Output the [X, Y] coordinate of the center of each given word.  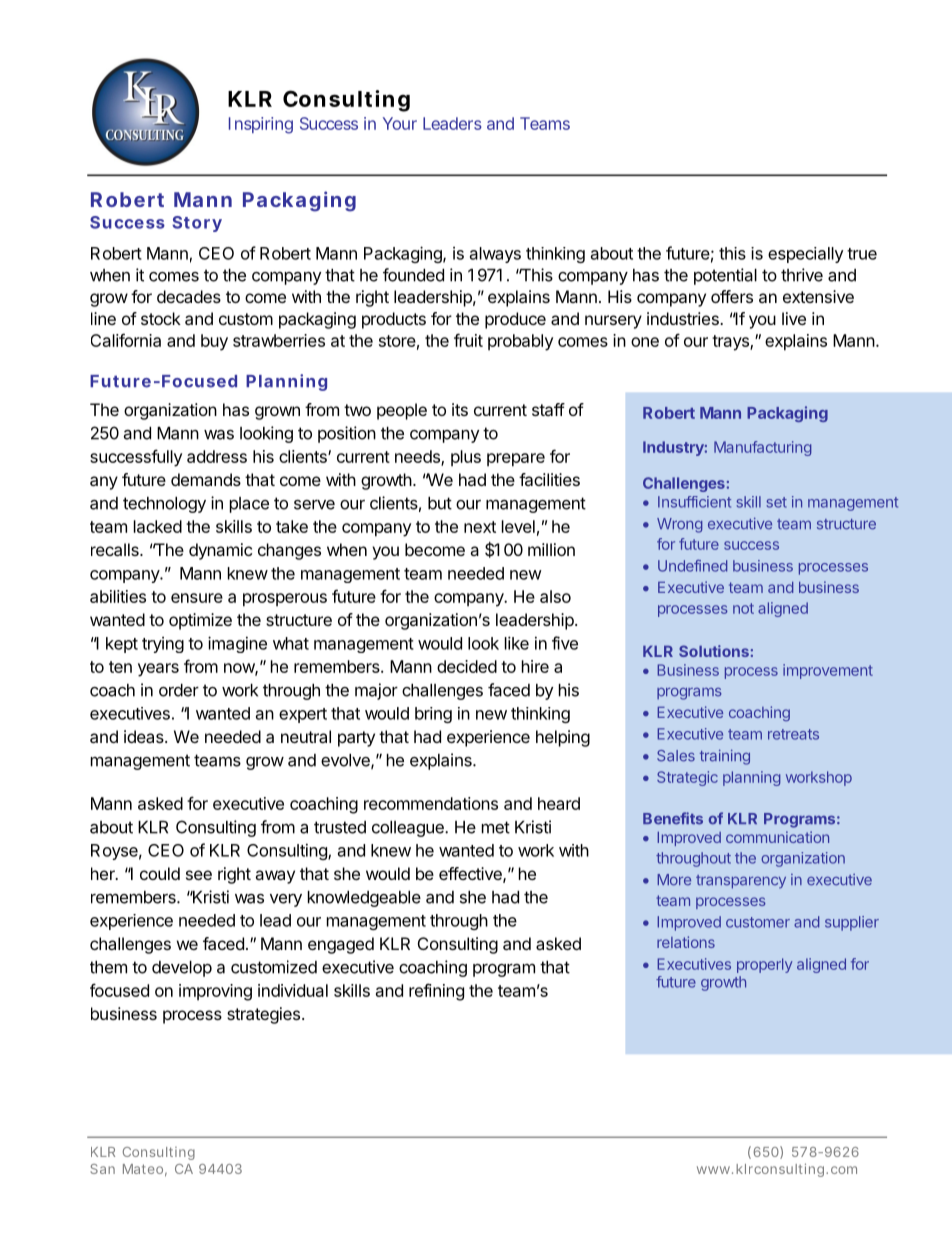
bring [433, 715]
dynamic [220, 551]
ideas [145, 736]
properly [764, 965]
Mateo [145, 1170]
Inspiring [261, 125]
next [480, 527]
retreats [793, 734]
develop [182, 969]
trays [731, 343]
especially [806, 255]
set [776, 502]
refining [436, 992]
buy [214, 342]
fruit [468, 340]
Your [400, 123]
